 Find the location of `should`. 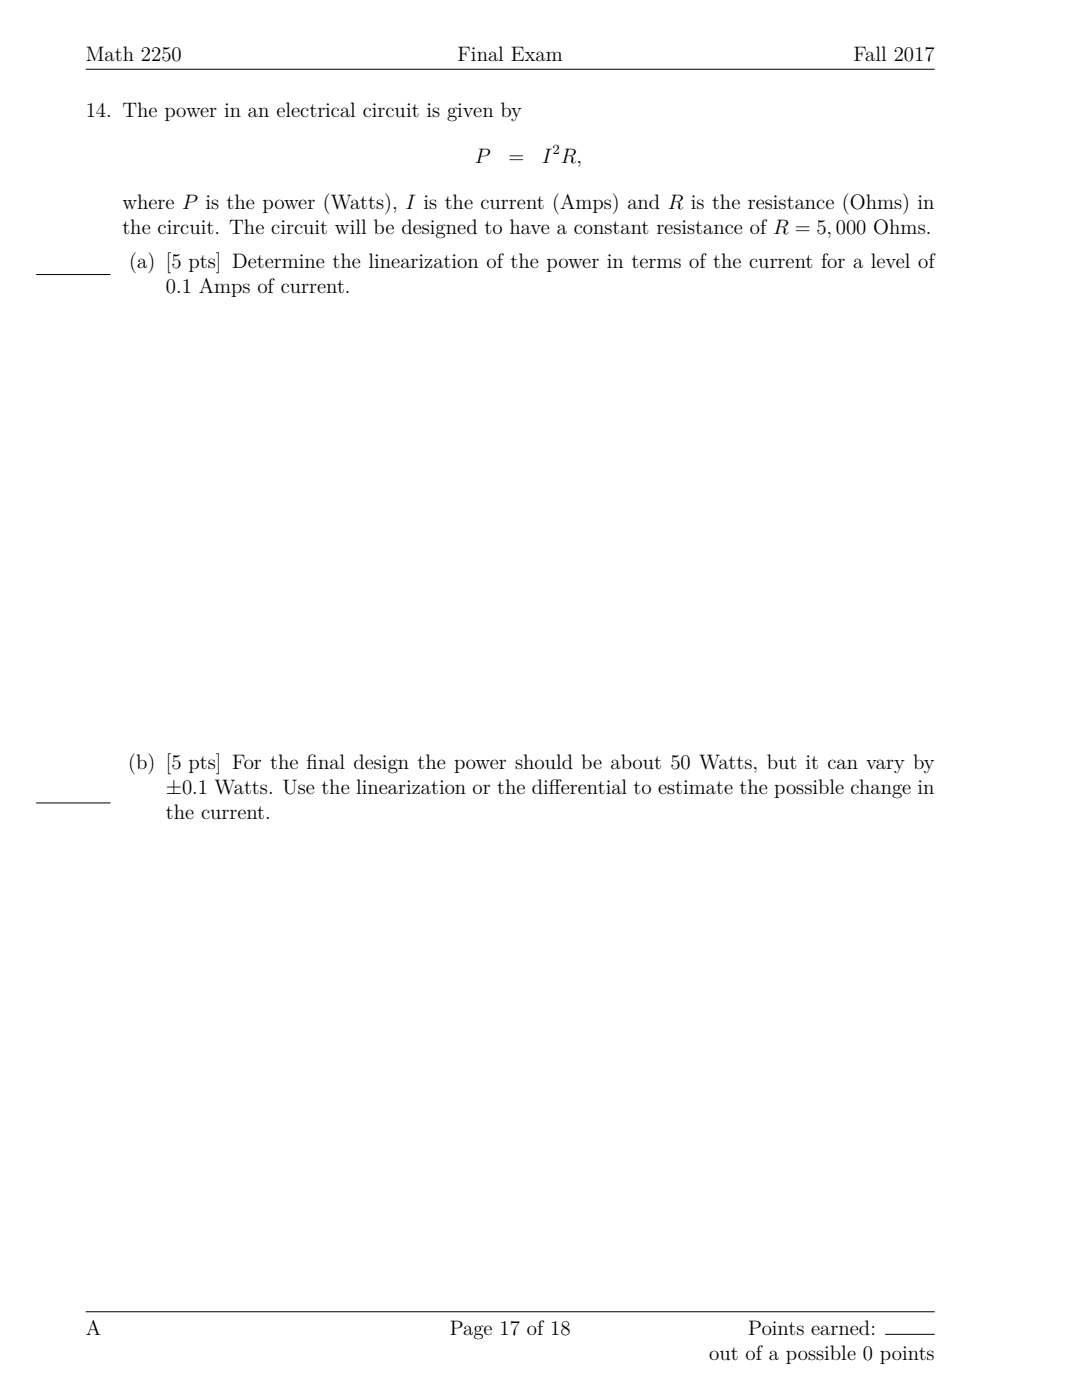

should is located at coordinates (544, 761).
